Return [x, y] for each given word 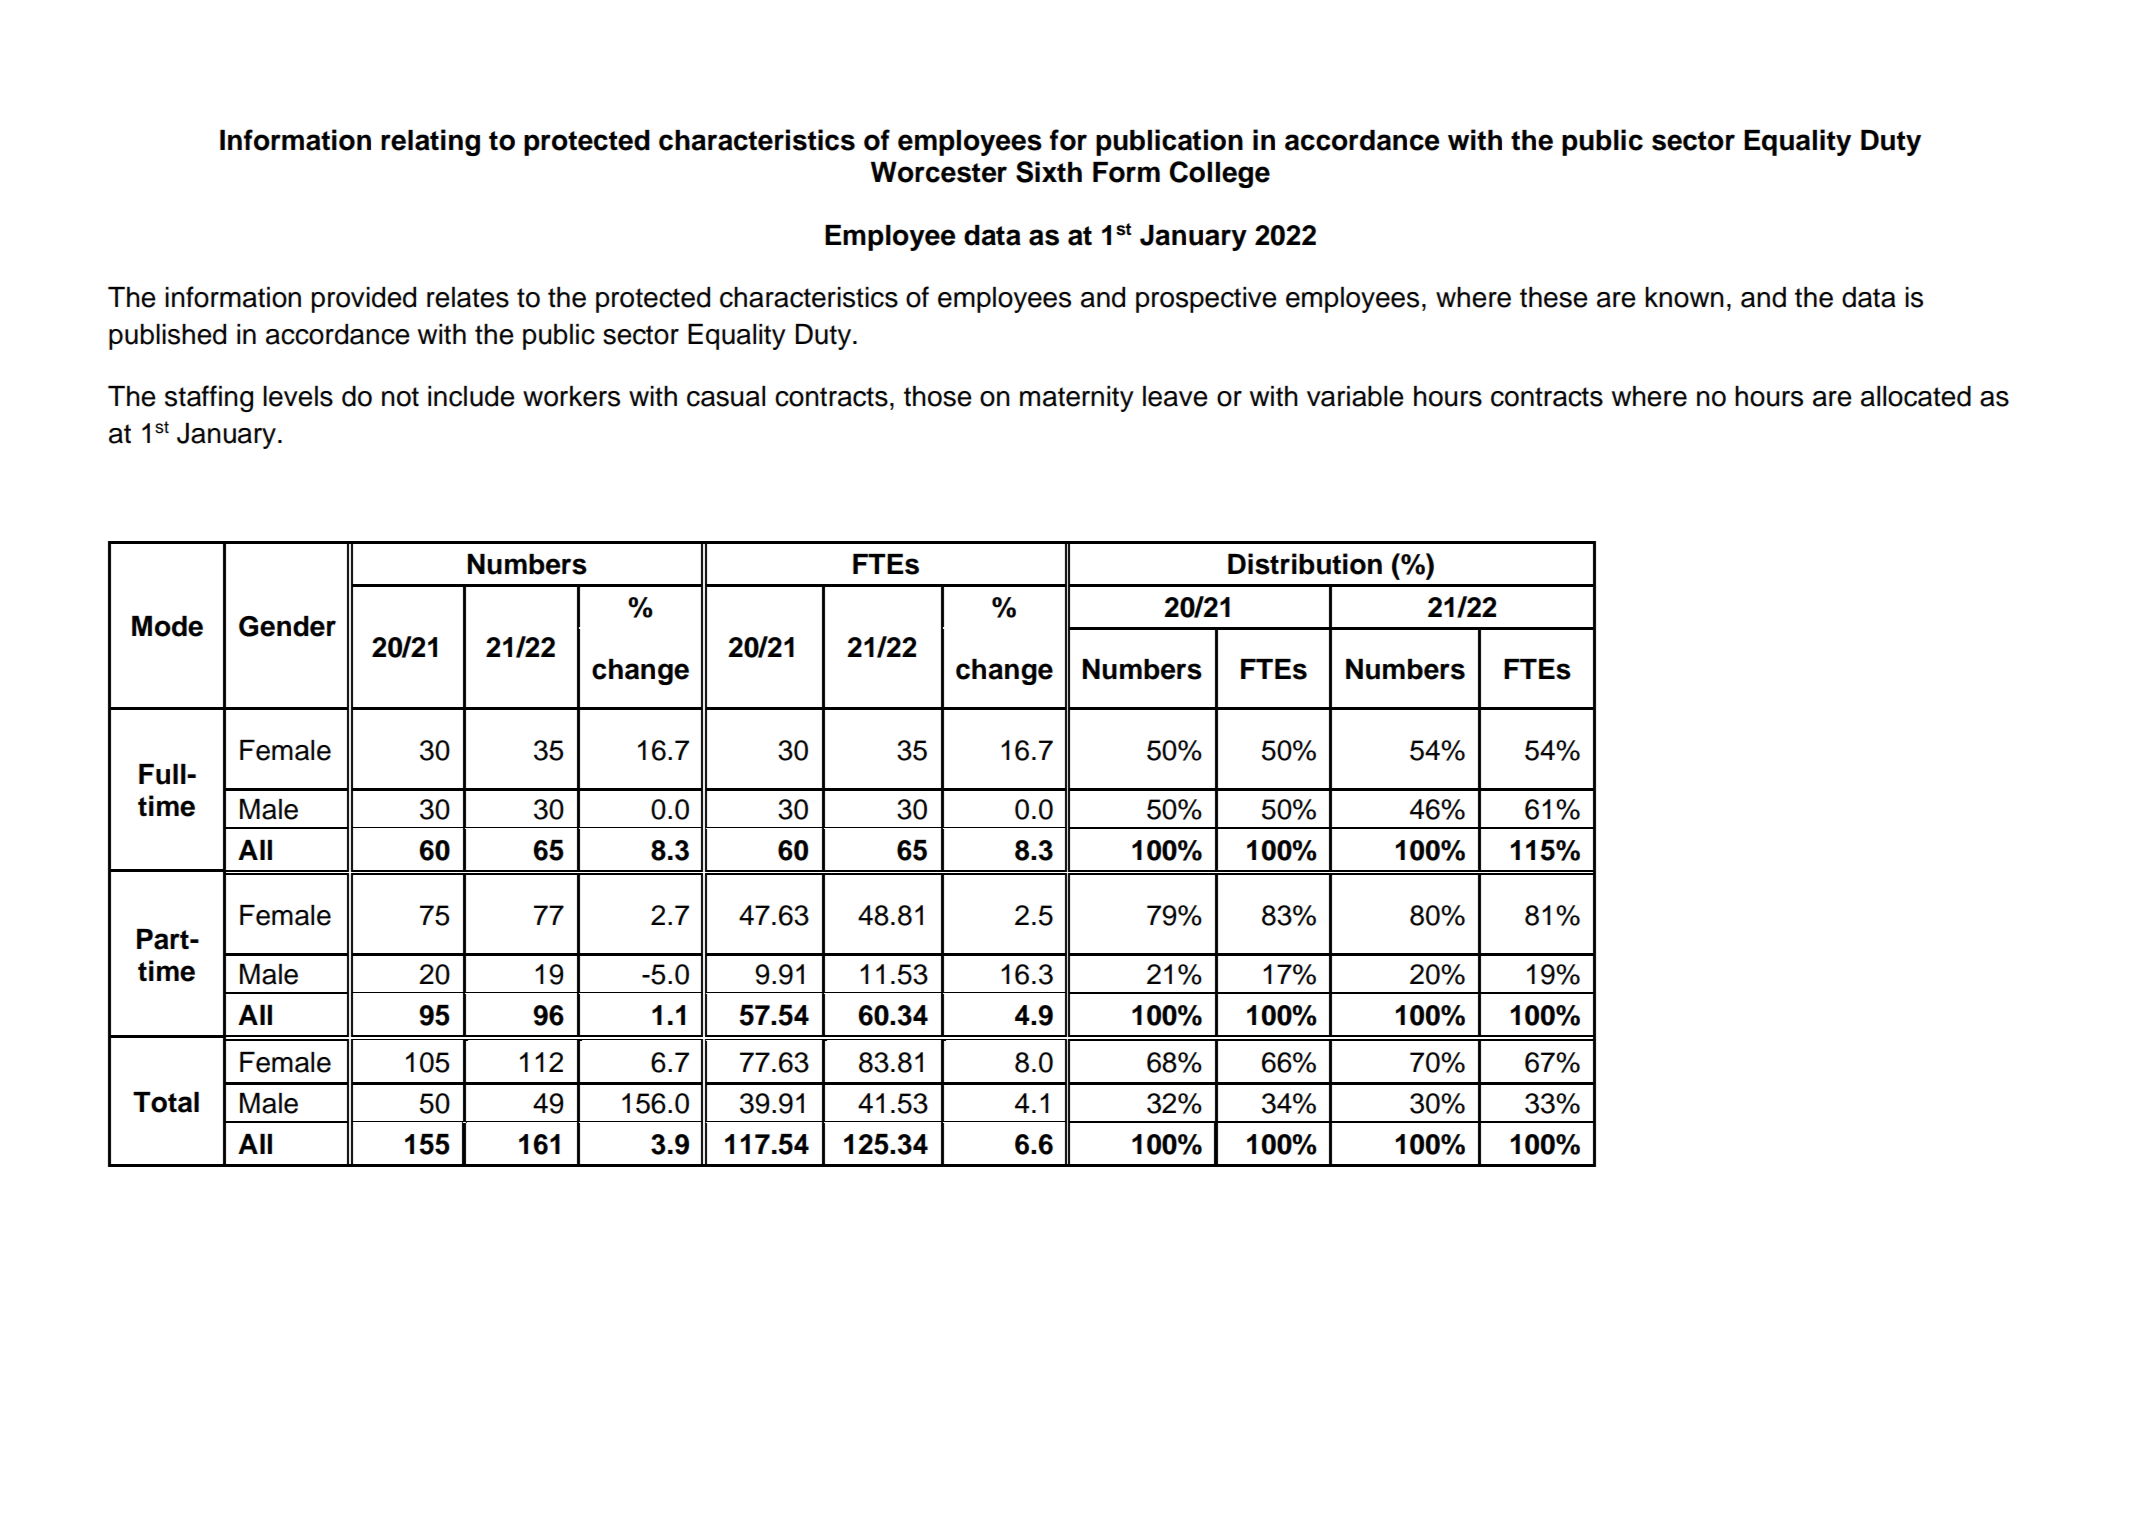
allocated [1916, 396]
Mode [167, 626]
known [1684, 297]
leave [1175, 396]
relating [430, 142]
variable [1355, 396]
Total [166, 1102]
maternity [1077, 399]
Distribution [1305, 564]
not [400, 397]
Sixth [1049, 172]
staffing [209, 398]
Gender [287, 626]
